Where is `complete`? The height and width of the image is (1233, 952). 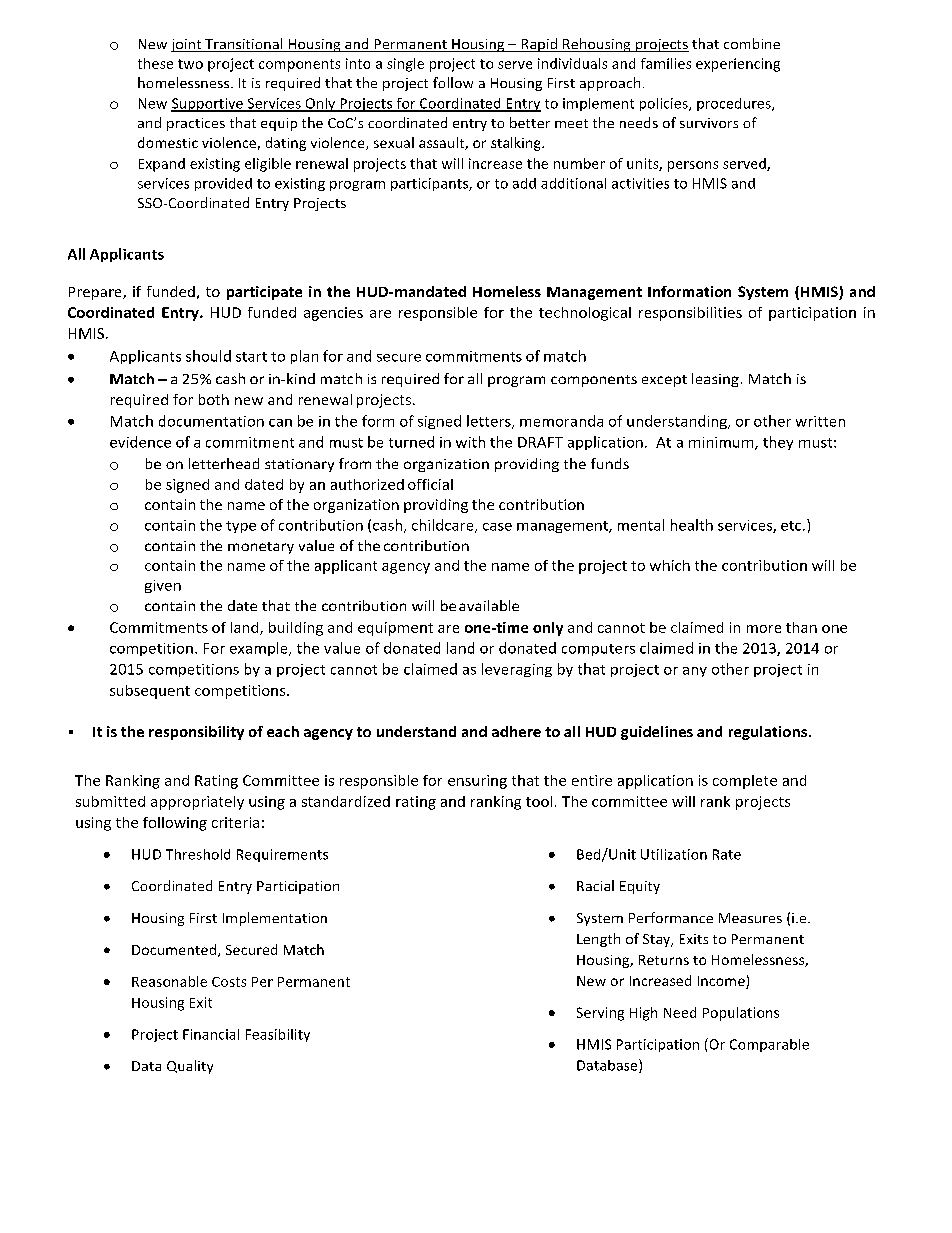
complete is located at coordinates (745, 782).
